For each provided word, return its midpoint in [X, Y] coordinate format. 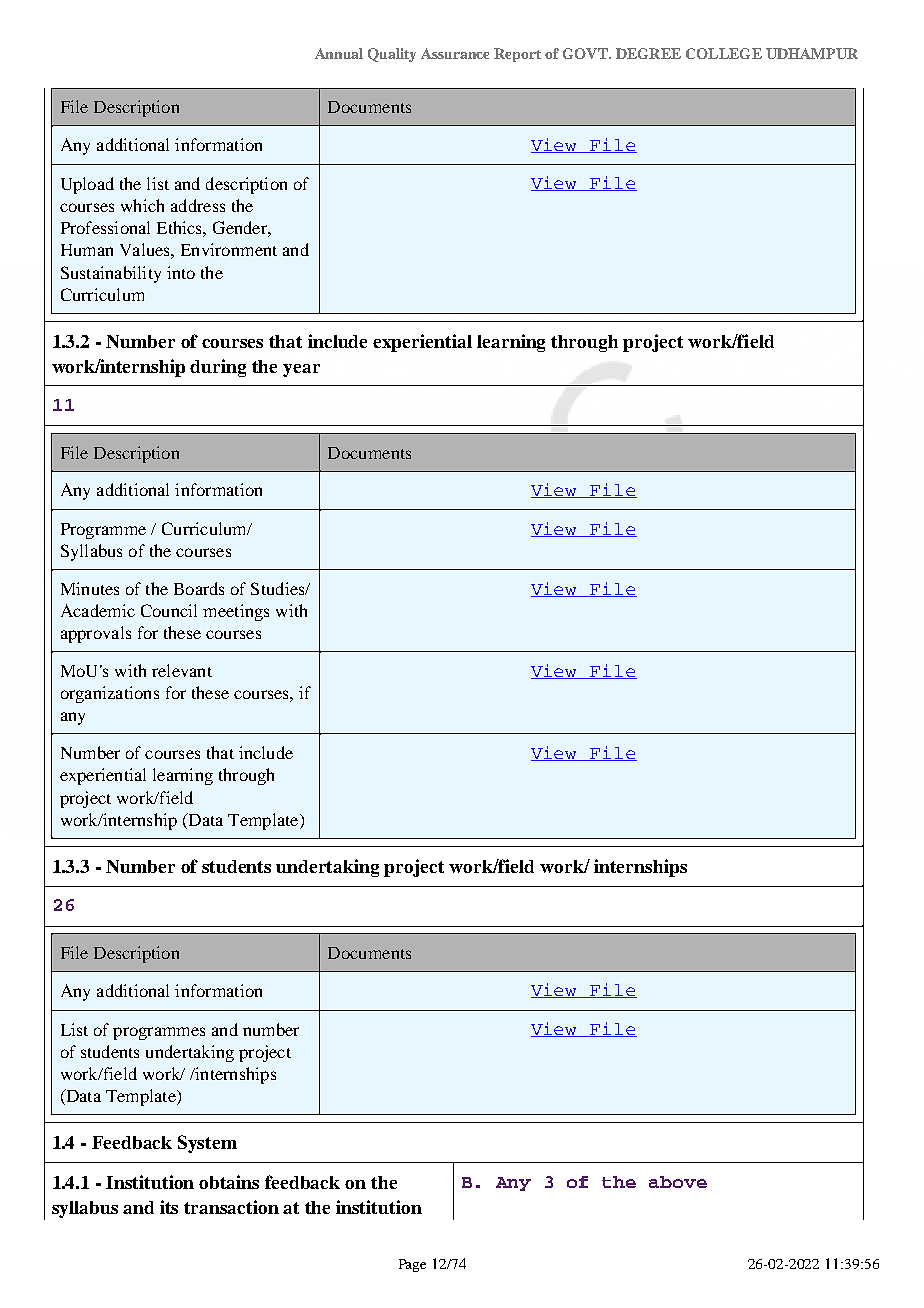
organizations [110, 694]
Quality [392, 55]
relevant [182, 670]
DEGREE [648, 53]
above [678, 1182]
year [301, 370]
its [169, 1207]
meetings [236, 612]
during [218, 368]
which [142, 205]
